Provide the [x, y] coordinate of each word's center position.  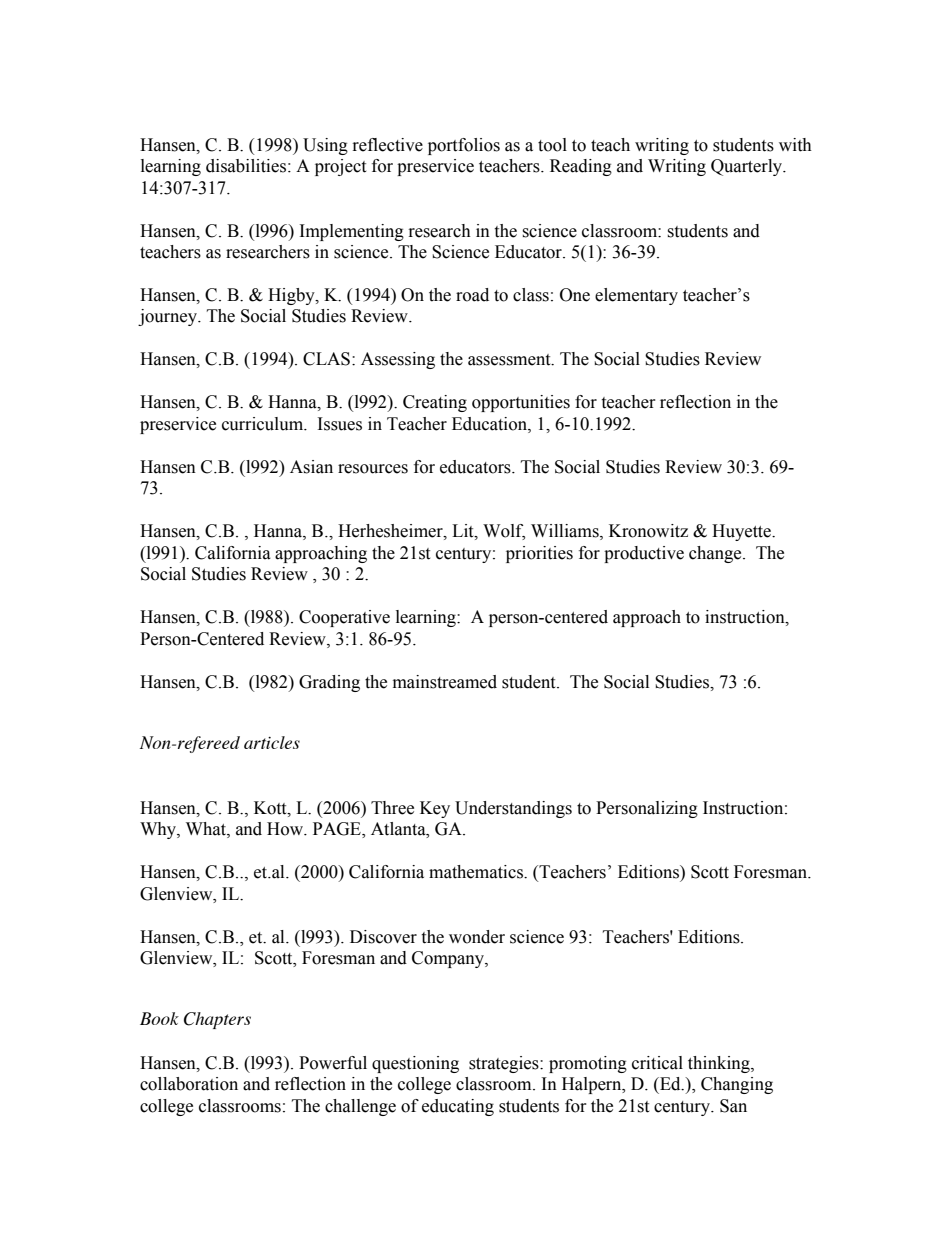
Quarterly [748, 167]
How [286, 829]
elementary [636, 296]
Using [325, 146]
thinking [720, 1064]
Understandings [513, 809]
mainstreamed [445, 682]
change [716, 554]
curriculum [264, 424]
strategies [505, 1064]
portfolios [464, 146]
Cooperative [344, 618]
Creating [435, 403]
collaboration [189, 1084]
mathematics [477, 872]
